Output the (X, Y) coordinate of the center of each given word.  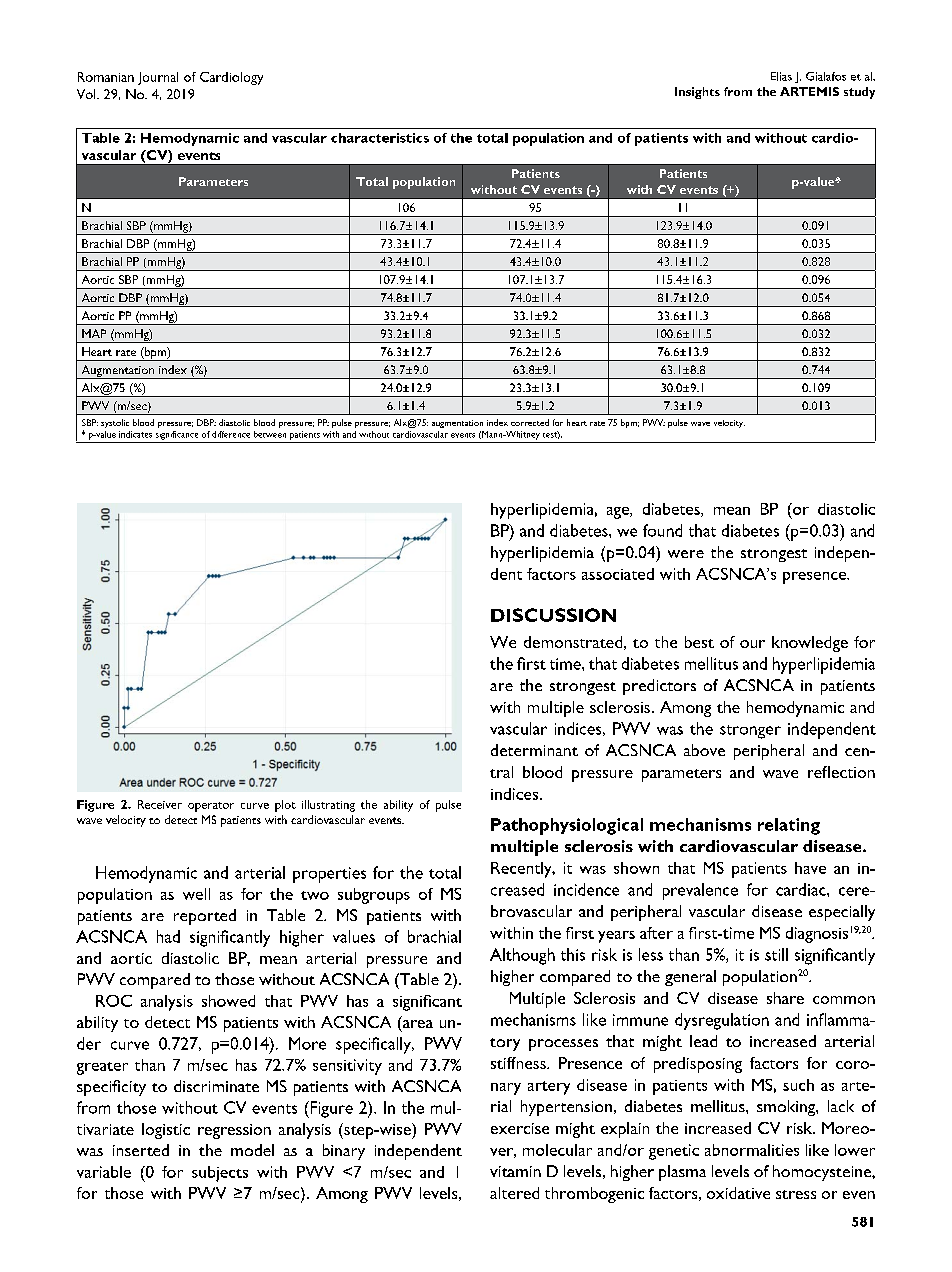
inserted (141, 1150)
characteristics (380, 138)
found (662, 530)
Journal (158, 78)
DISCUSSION (553, 615)
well (196, 894)
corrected (530, 422)
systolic (115, 423)
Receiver (160, 804)
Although (522, 956)
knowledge (810, 644)
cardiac (802, 889)
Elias (781, 76)
